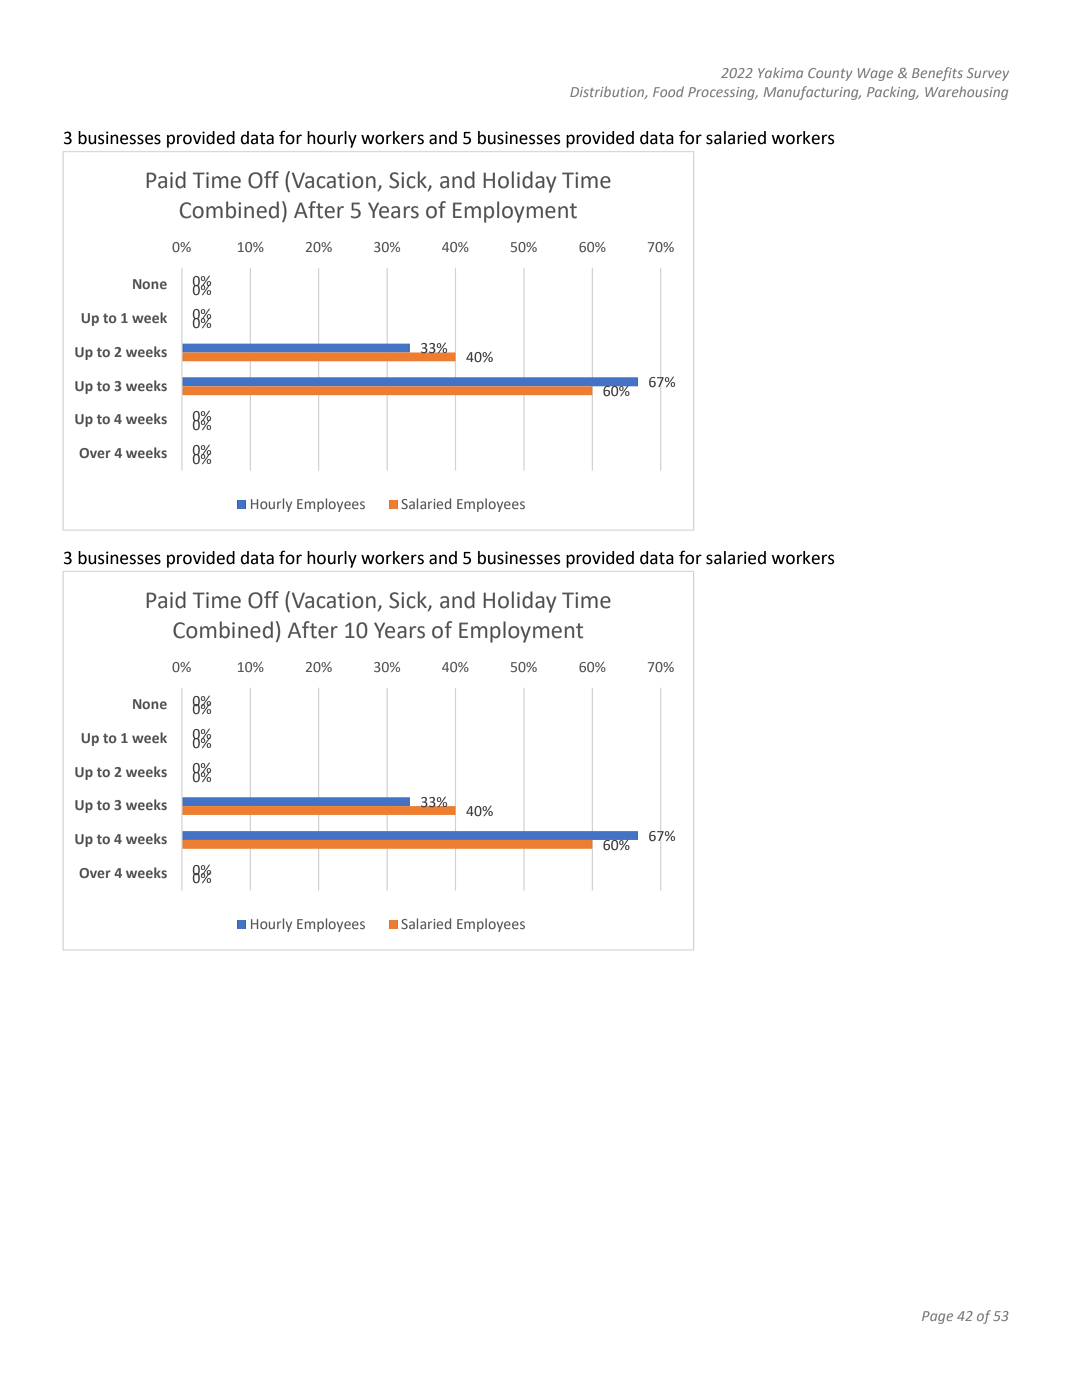 Image resolution: width=1072 pixels, height=1388 pixels. Describe the element at coordinates (937, 74) in the document. I see `Benefits` at that location.
